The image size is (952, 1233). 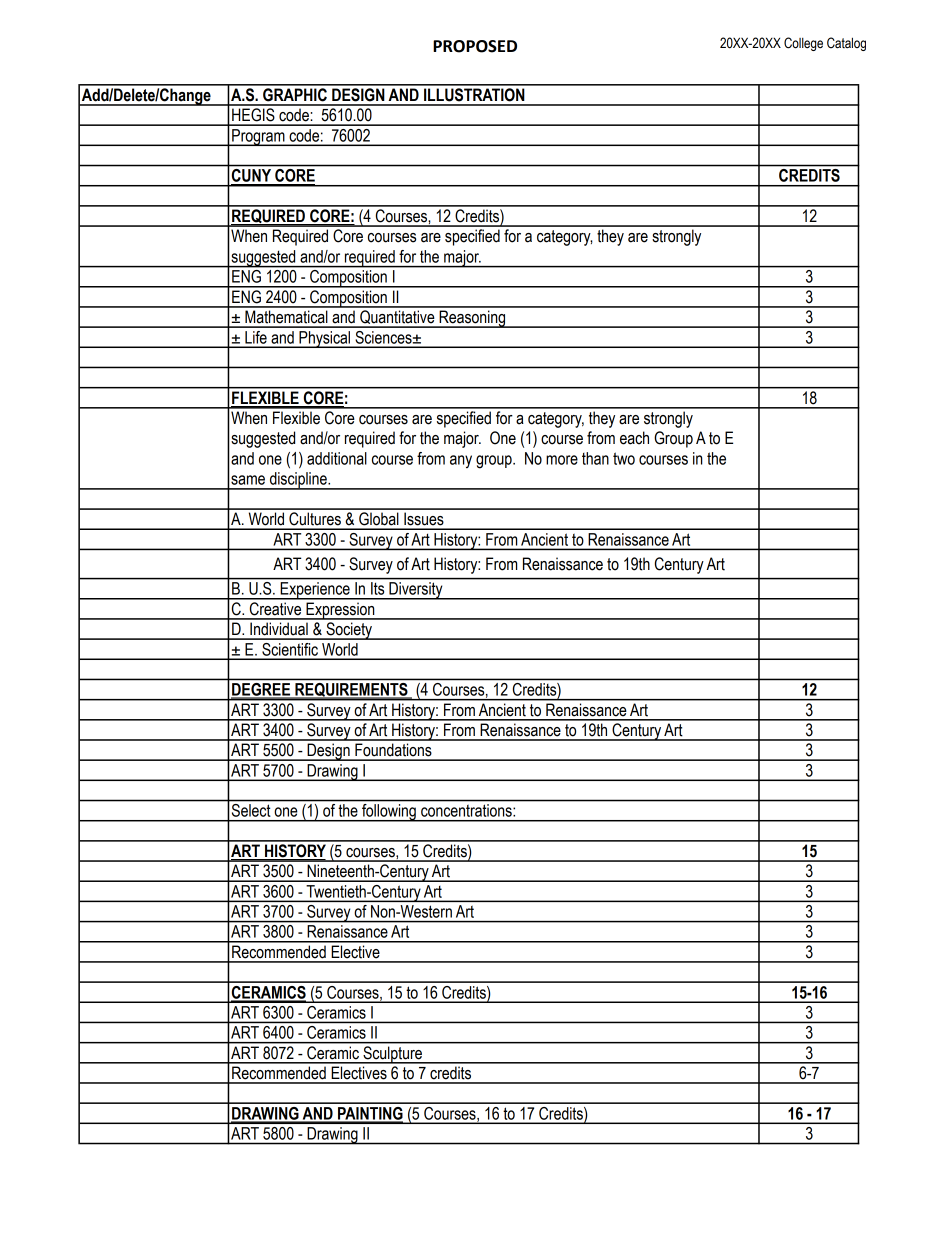 What do you see at coordinates (337, 458) in the screenshot?
I see `additional` at bounding box center [337, 458].
